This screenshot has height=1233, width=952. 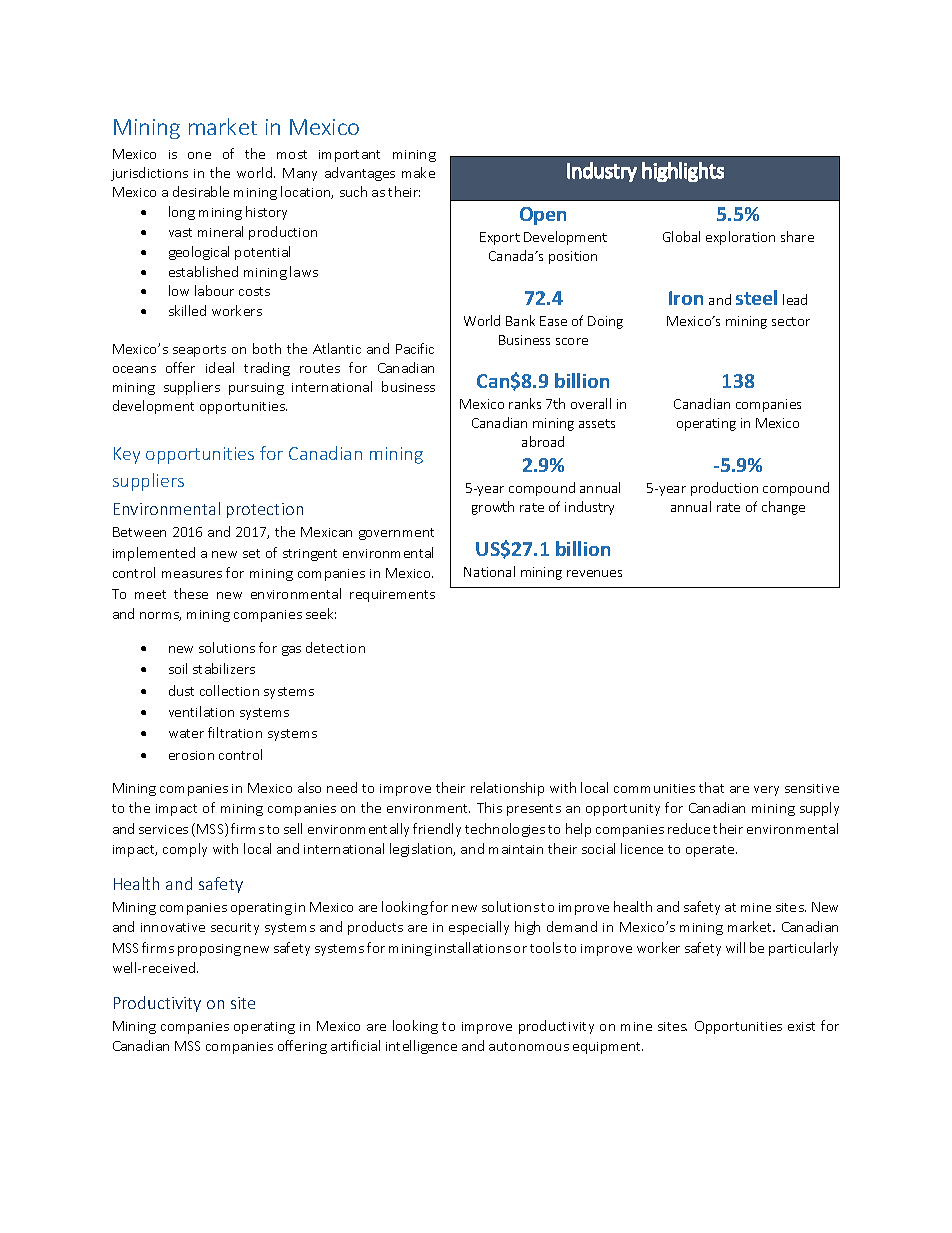 What do you see at coordinates (418, 172) in the screenshot?
I see `make` at bounding box center [418, 172].
